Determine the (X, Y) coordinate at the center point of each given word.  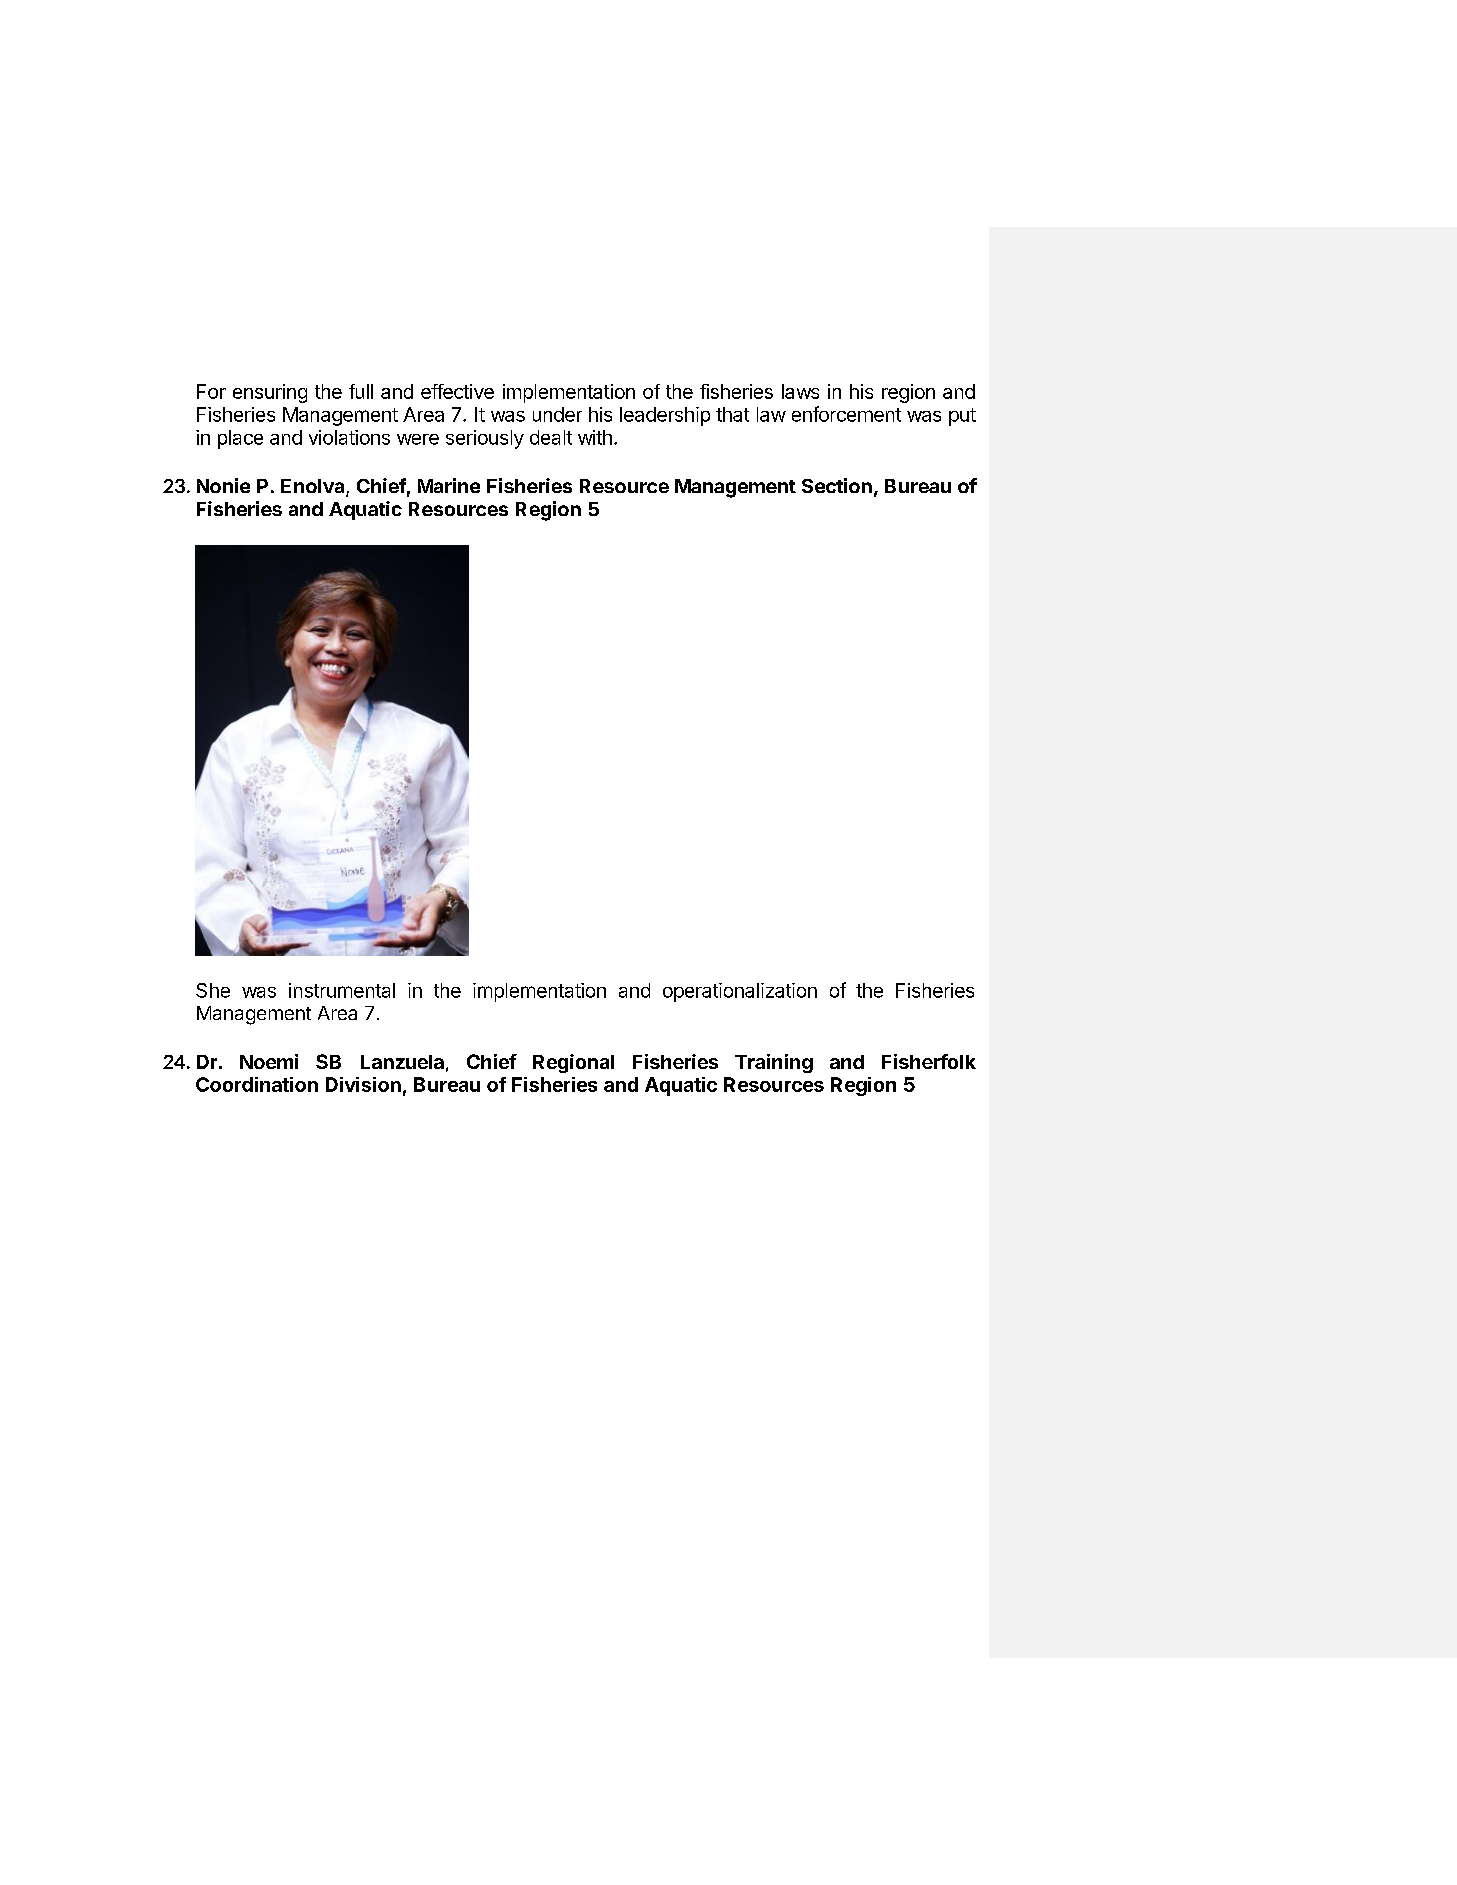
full (361, 391)
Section (837, 485)
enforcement (846, 414)
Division (363, 1084)
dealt (551, 437)
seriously (485, 439)
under (557, 414)
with (595, 437)
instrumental (342, 990)
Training (774, 1063)
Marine (449, 485)
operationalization (740, 992)
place (240, 439)
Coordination (257, 1084)
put (962, 417)
